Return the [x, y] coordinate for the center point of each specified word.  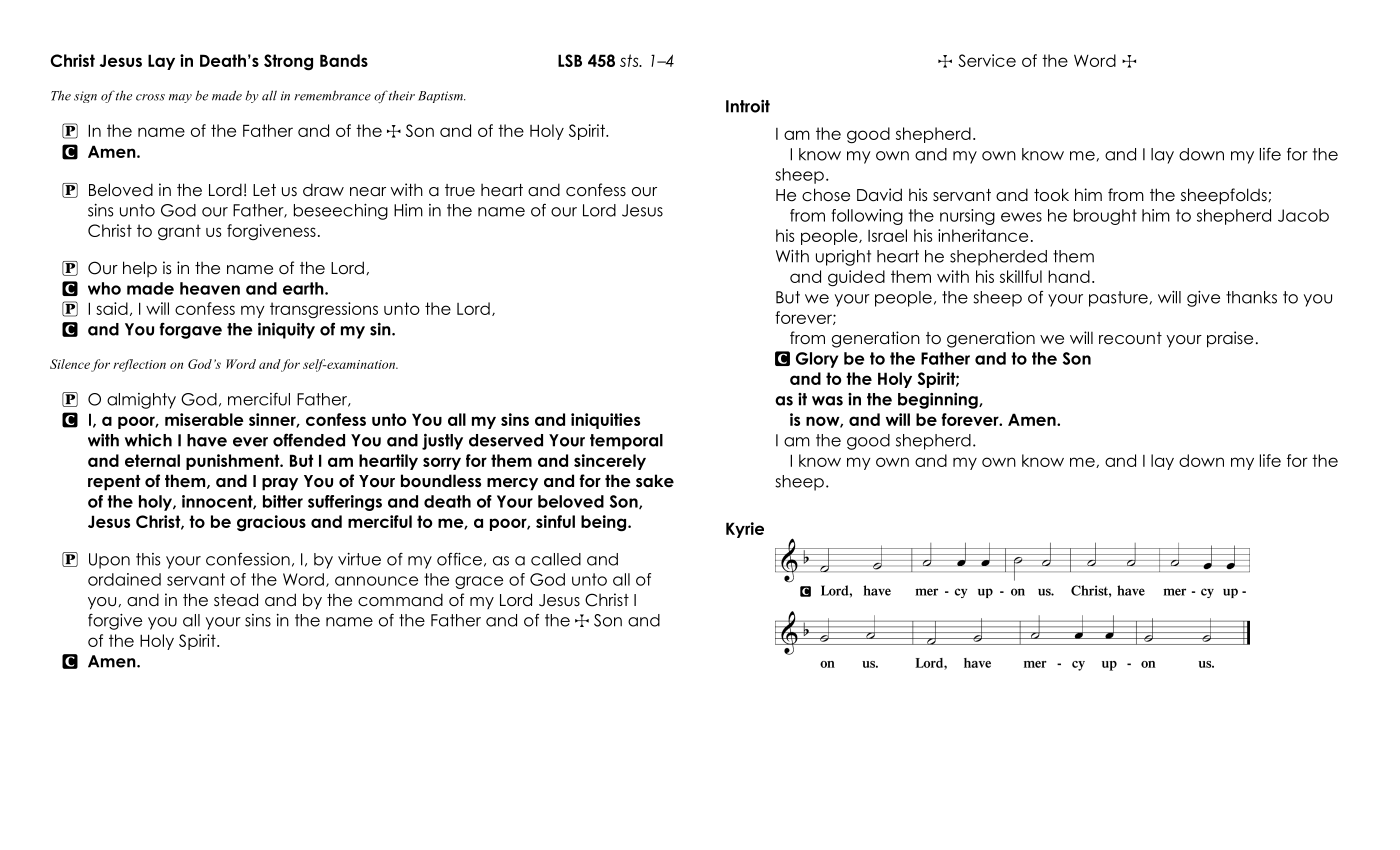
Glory [817, 360]
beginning [939, 401]
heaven [210, 288]
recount [1130, 338]
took [1051, 195]
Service [987, 60]
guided [856, 278]
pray [280, 484]
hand [1069, 276]
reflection [139, 365]
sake [655, 481]
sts [630, 60]
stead [236, 600]
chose [826, 195]
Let [264, 190]
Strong [288, 62]
